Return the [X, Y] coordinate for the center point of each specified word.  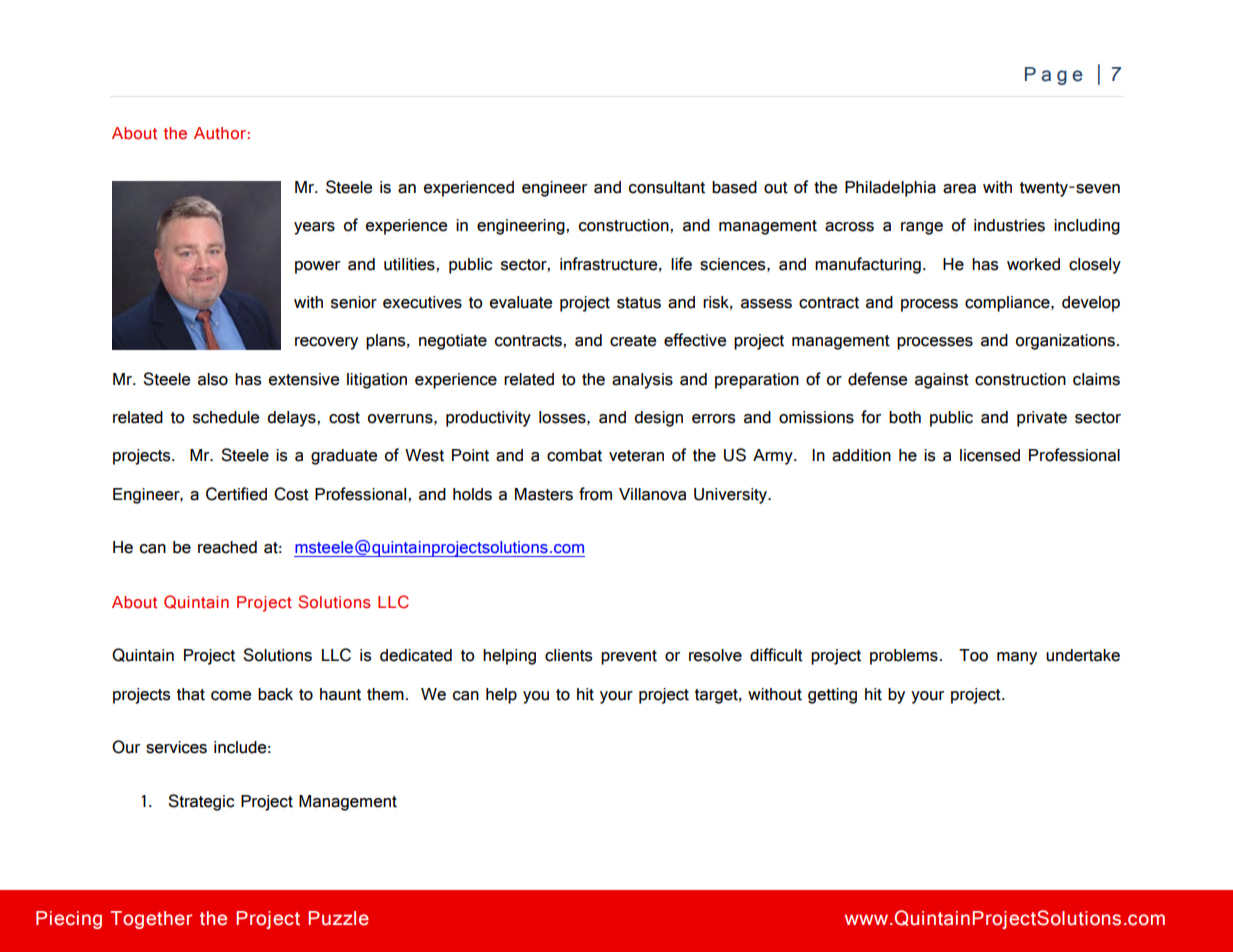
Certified [236, 494]
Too [973, 655]
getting [832, 696]
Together [151, 920]
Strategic [201, 802]
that [191, 694]
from [595, 494]
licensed [990, 455]
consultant [667, 187]
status [639, 303]
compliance [1008, 304]
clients [568, 655]
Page [1054, 76]
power [317, 267]
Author [220, 133]
